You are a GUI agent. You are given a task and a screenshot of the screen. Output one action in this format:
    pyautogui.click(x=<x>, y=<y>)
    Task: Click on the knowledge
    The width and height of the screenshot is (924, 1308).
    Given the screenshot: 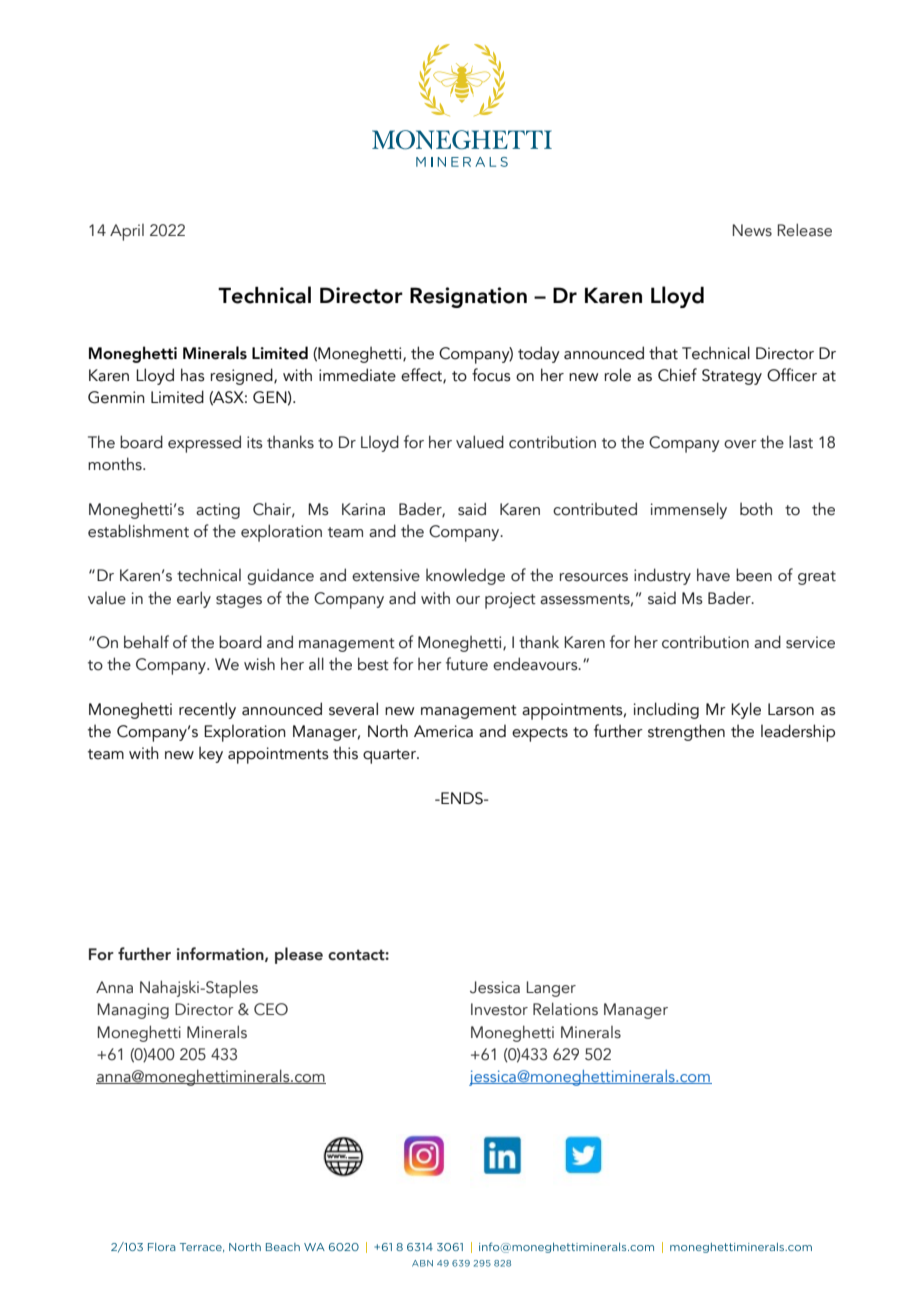 What is the action you would take?
    pyautogui.click(x=465, y=576)
